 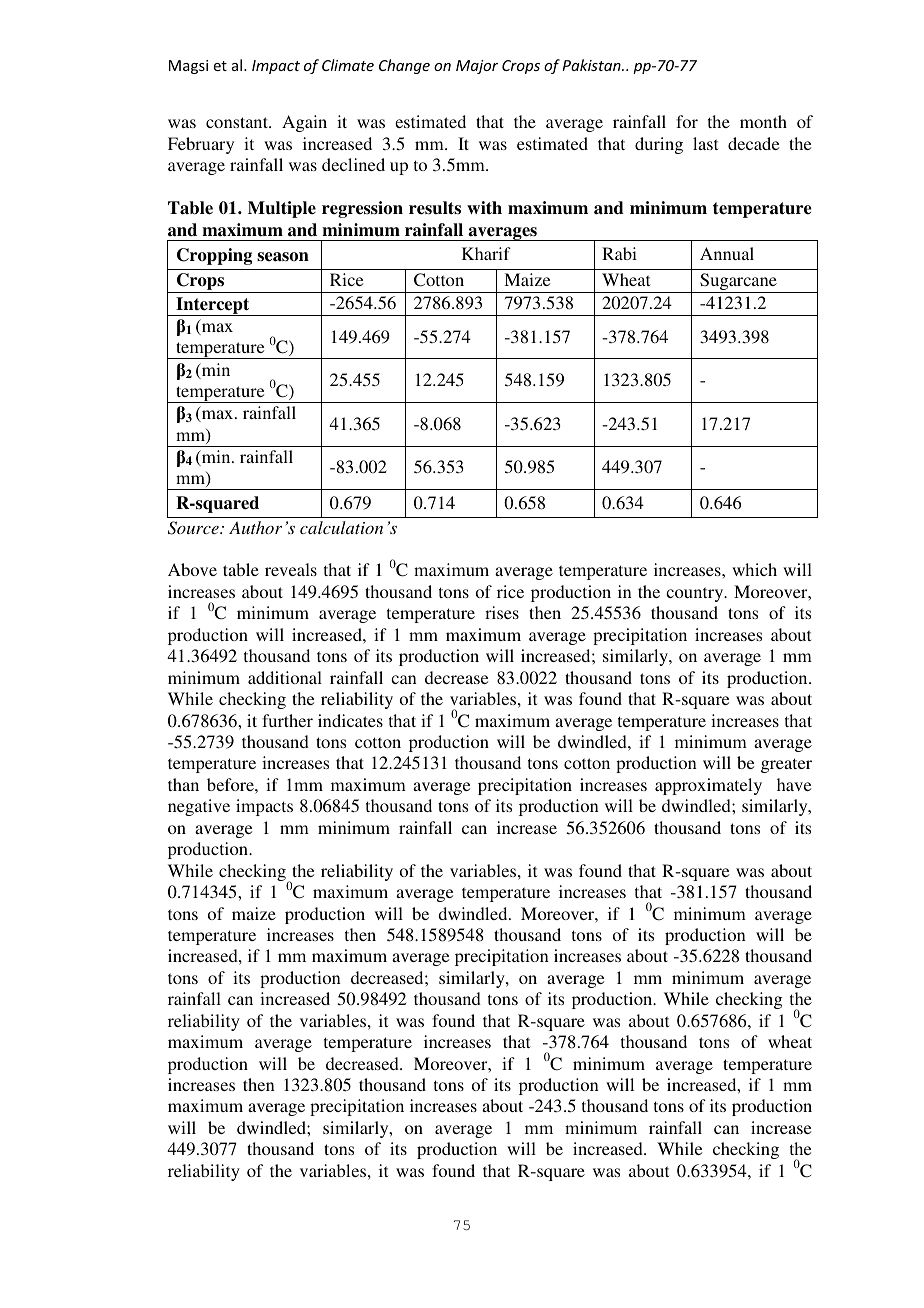 I want to click on Source, so click(x=194, y=528).
